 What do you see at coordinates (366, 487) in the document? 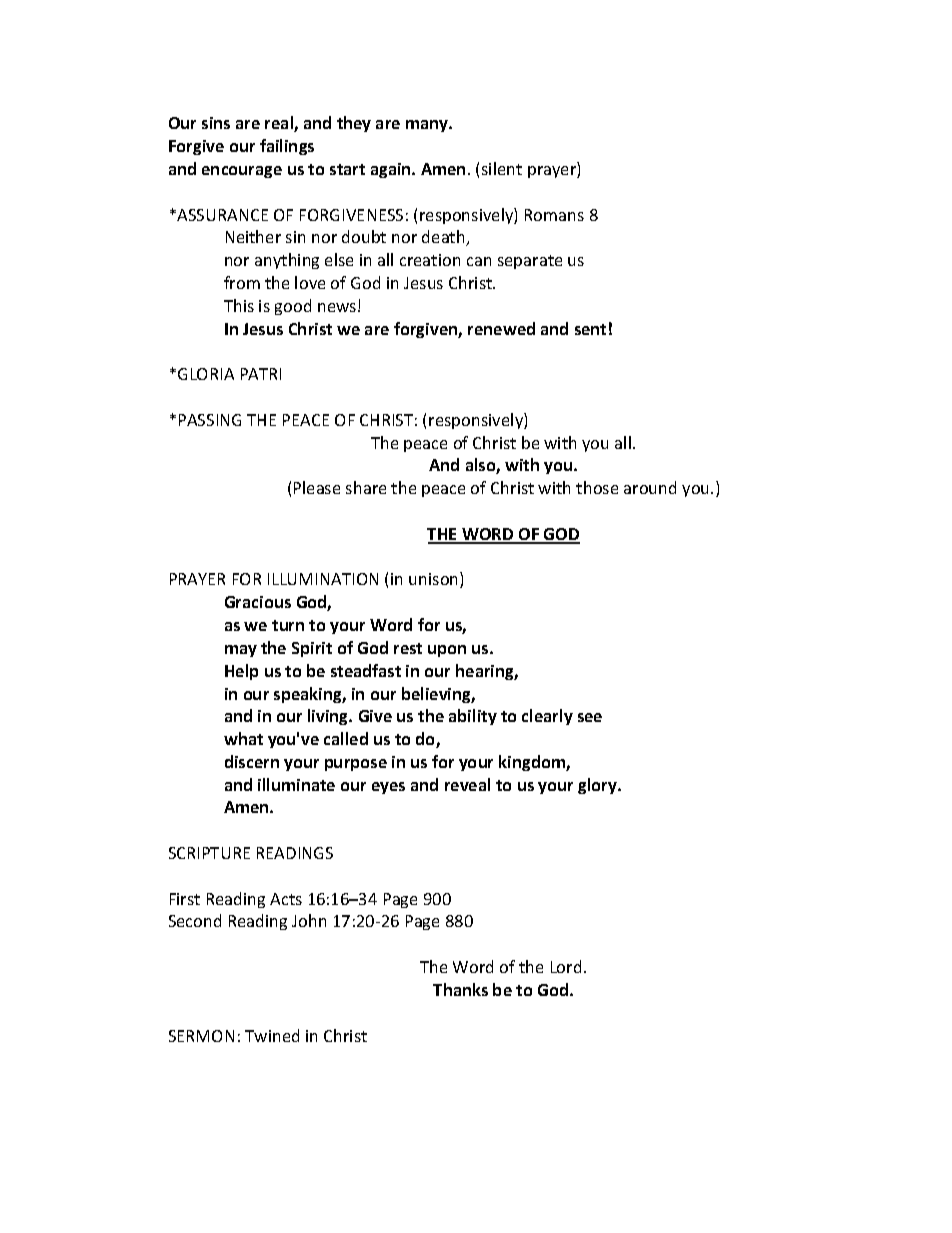
I see `share` at bounding box center [366, 487].
